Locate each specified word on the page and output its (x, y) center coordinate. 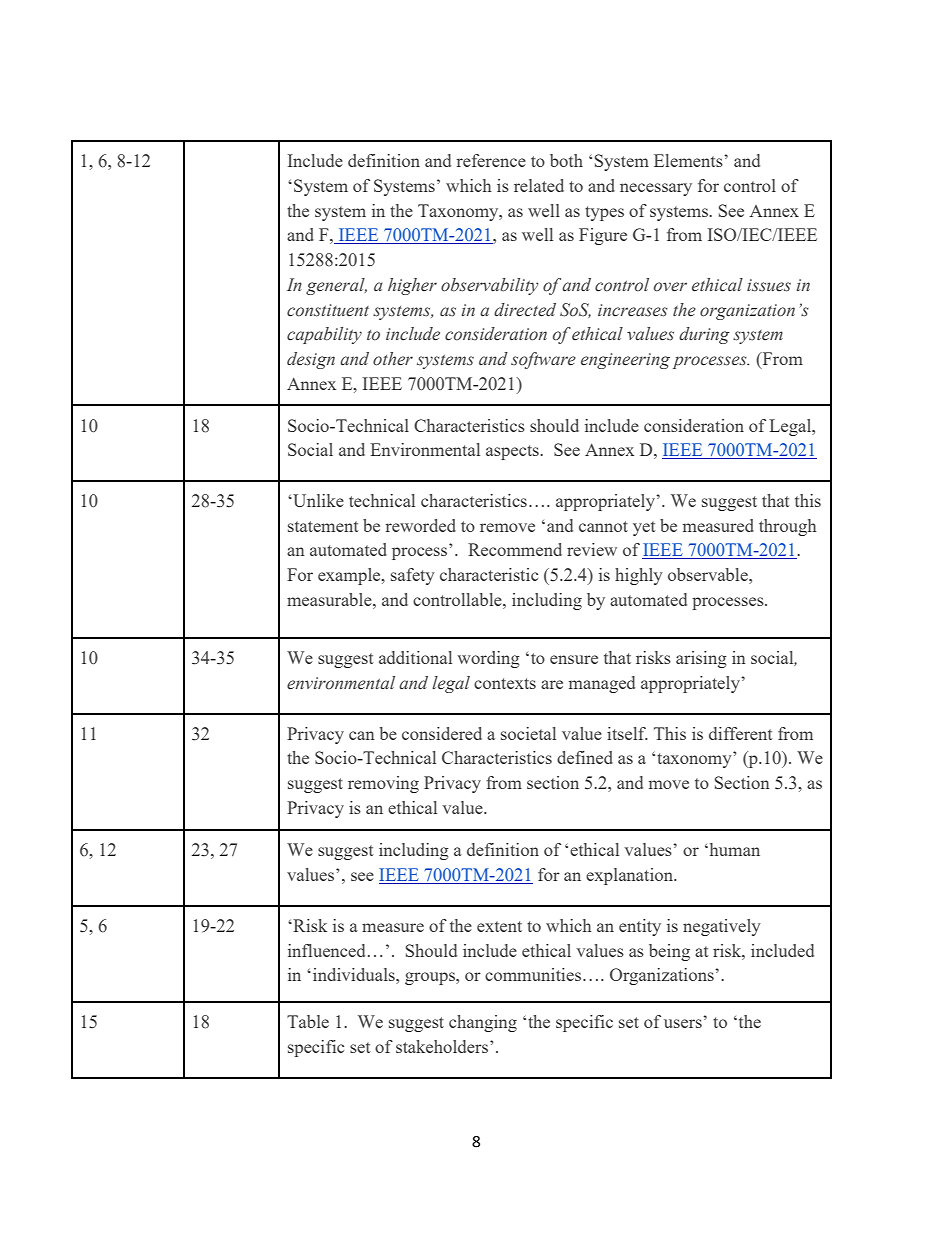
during (704, 335)
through (787, 527)
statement (323, 526)
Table (308, 1021)
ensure (574, 659)
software (543, 360)
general (336, 286)
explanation (631, 876)
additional (415, 657)
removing (383, 784)
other (393, 359)
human (733, 849)
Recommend (515, 549)
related (539, 185)
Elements (689, 160)
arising (701, 659)
